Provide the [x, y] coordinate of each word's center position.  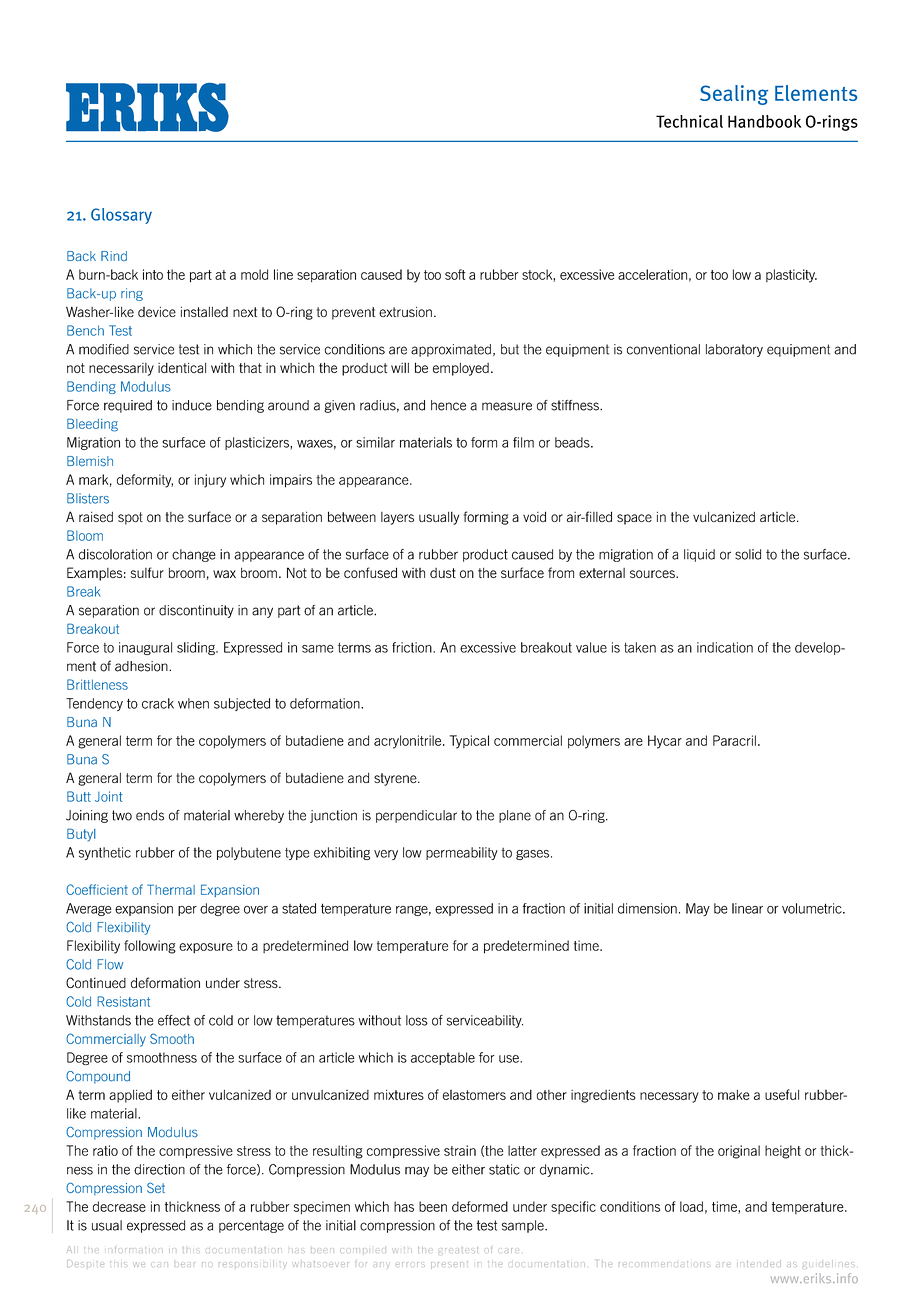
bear [185, 1264]
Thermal [171, 889]
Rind [114, 256]
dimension [647, 908]
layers [397, 518]
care [509, 1250]
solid [748, 554]
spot [130, 518]
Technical [689, 121]
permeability [462, 853]
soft [455, 274]
